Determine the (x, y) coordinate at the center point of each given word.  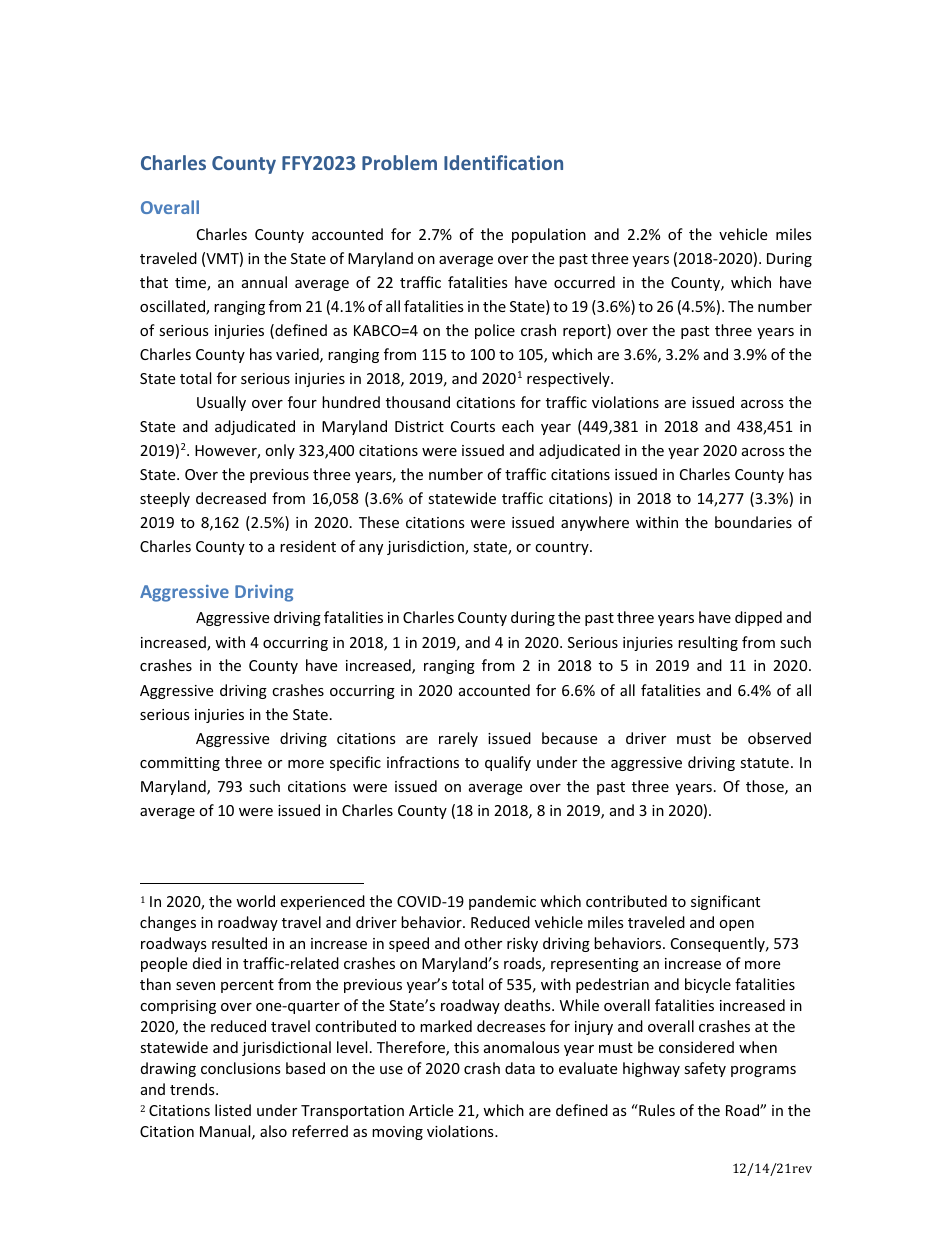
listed (233, 1110)
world (255, 901)
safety (705, 1069)
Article (431, 1110)
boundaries (753, 522)
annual (264, 282)
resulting (708, 643)
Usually (221, 403)
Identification (503, 162)
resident (308, 546)
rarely (458, 739)
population (549, 235)
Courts (473, 426)
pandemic (502, 902)
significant (725, 902)
